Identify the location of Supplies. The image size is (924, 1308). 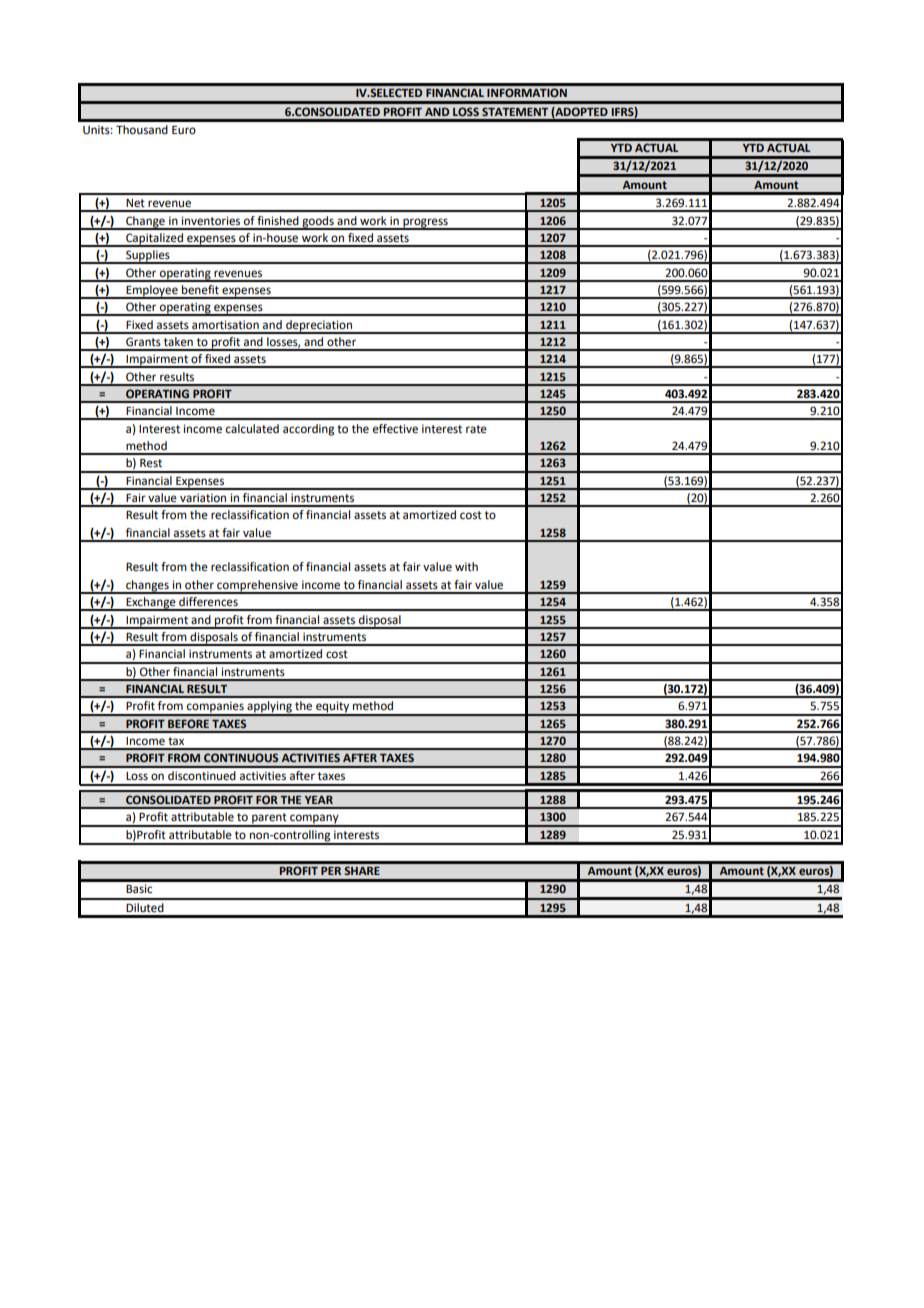
(148, 257).
